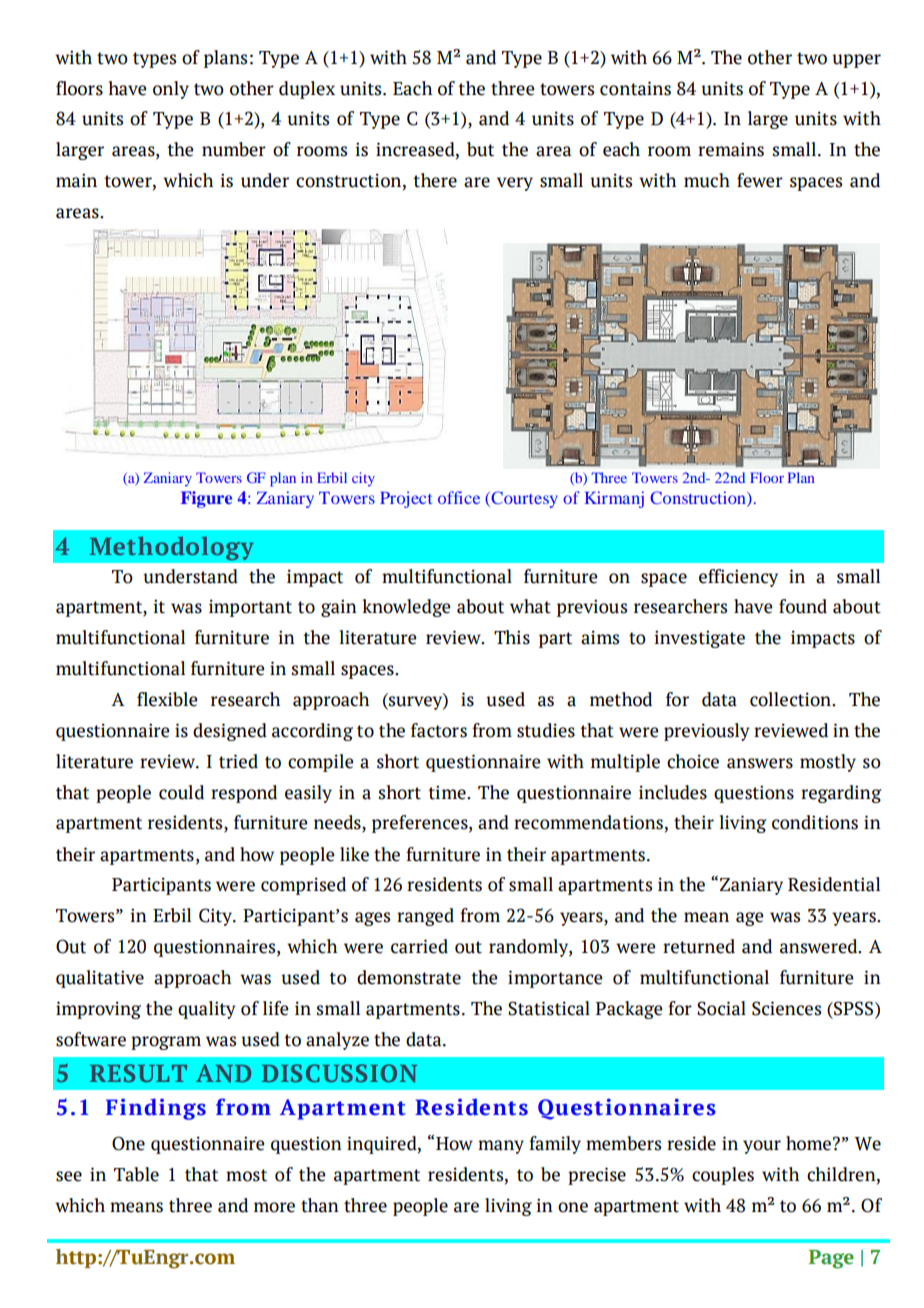  Describe the element at coordinates (723, 1176) in the image. I see `couples` at that location.
